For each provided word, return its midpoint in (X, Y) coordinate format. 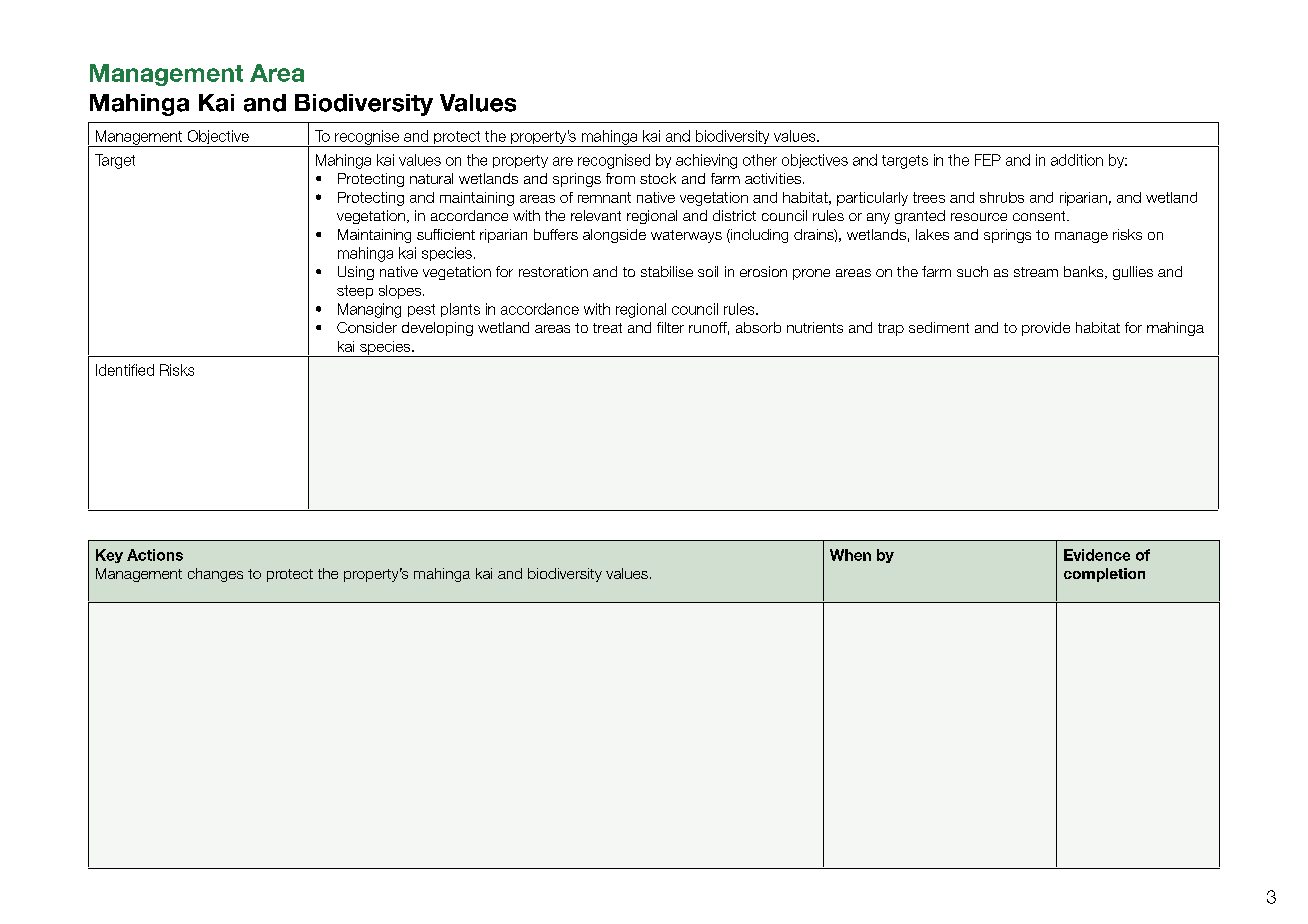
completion (1104, 575)
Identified (125, 370)
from (620, 178)
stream (1036, 272)
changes (215, 575)
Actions (155, 555)
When (850, 555)
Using (356, 273)
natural (431, 178)
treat (607, 328)
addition (1077, 160)
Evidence (1097, 555)
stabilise (667, 271)
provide (1046, 329)
